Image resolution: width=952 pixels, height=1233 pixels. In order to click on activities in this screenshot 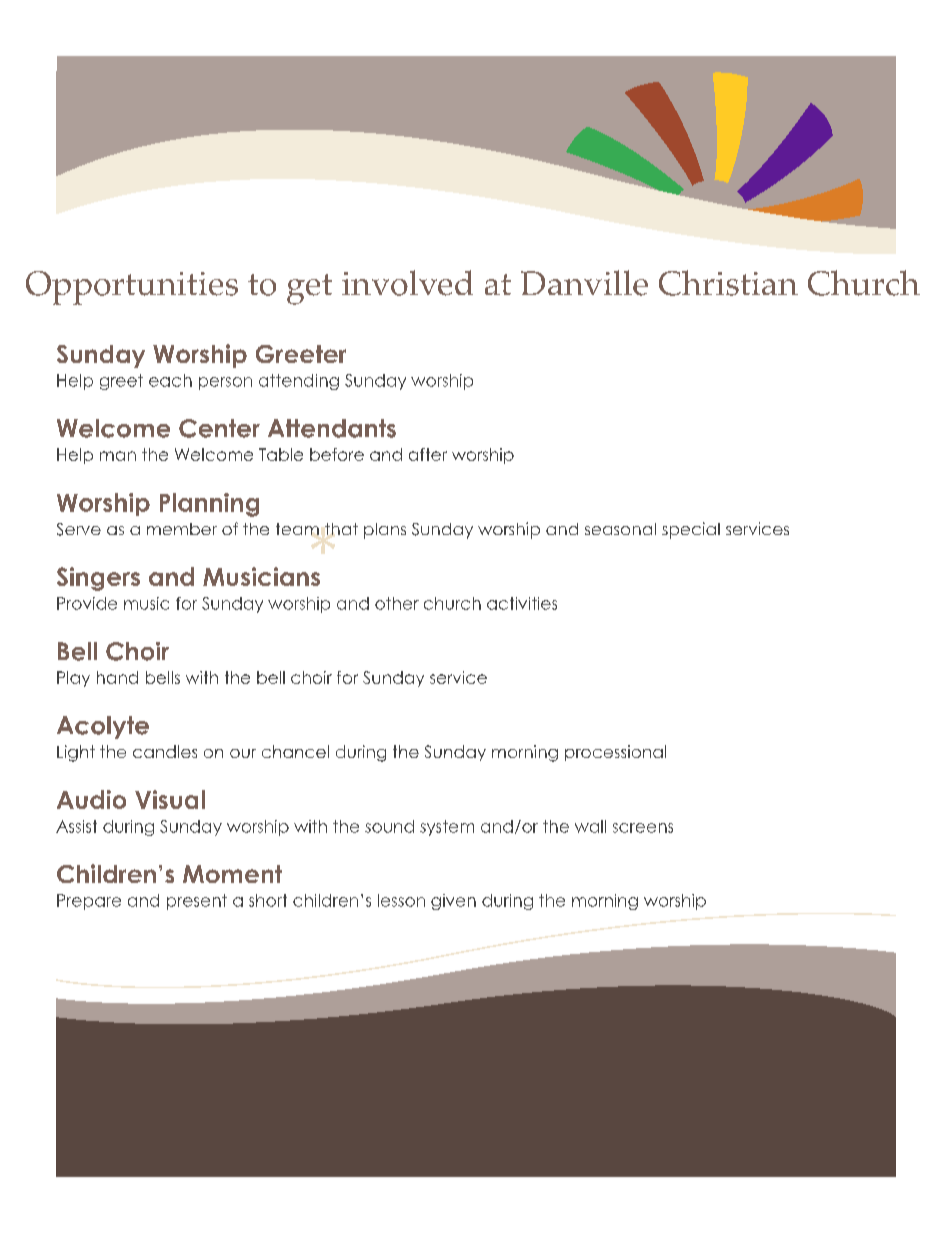, I will do `click(522, 603)`.
